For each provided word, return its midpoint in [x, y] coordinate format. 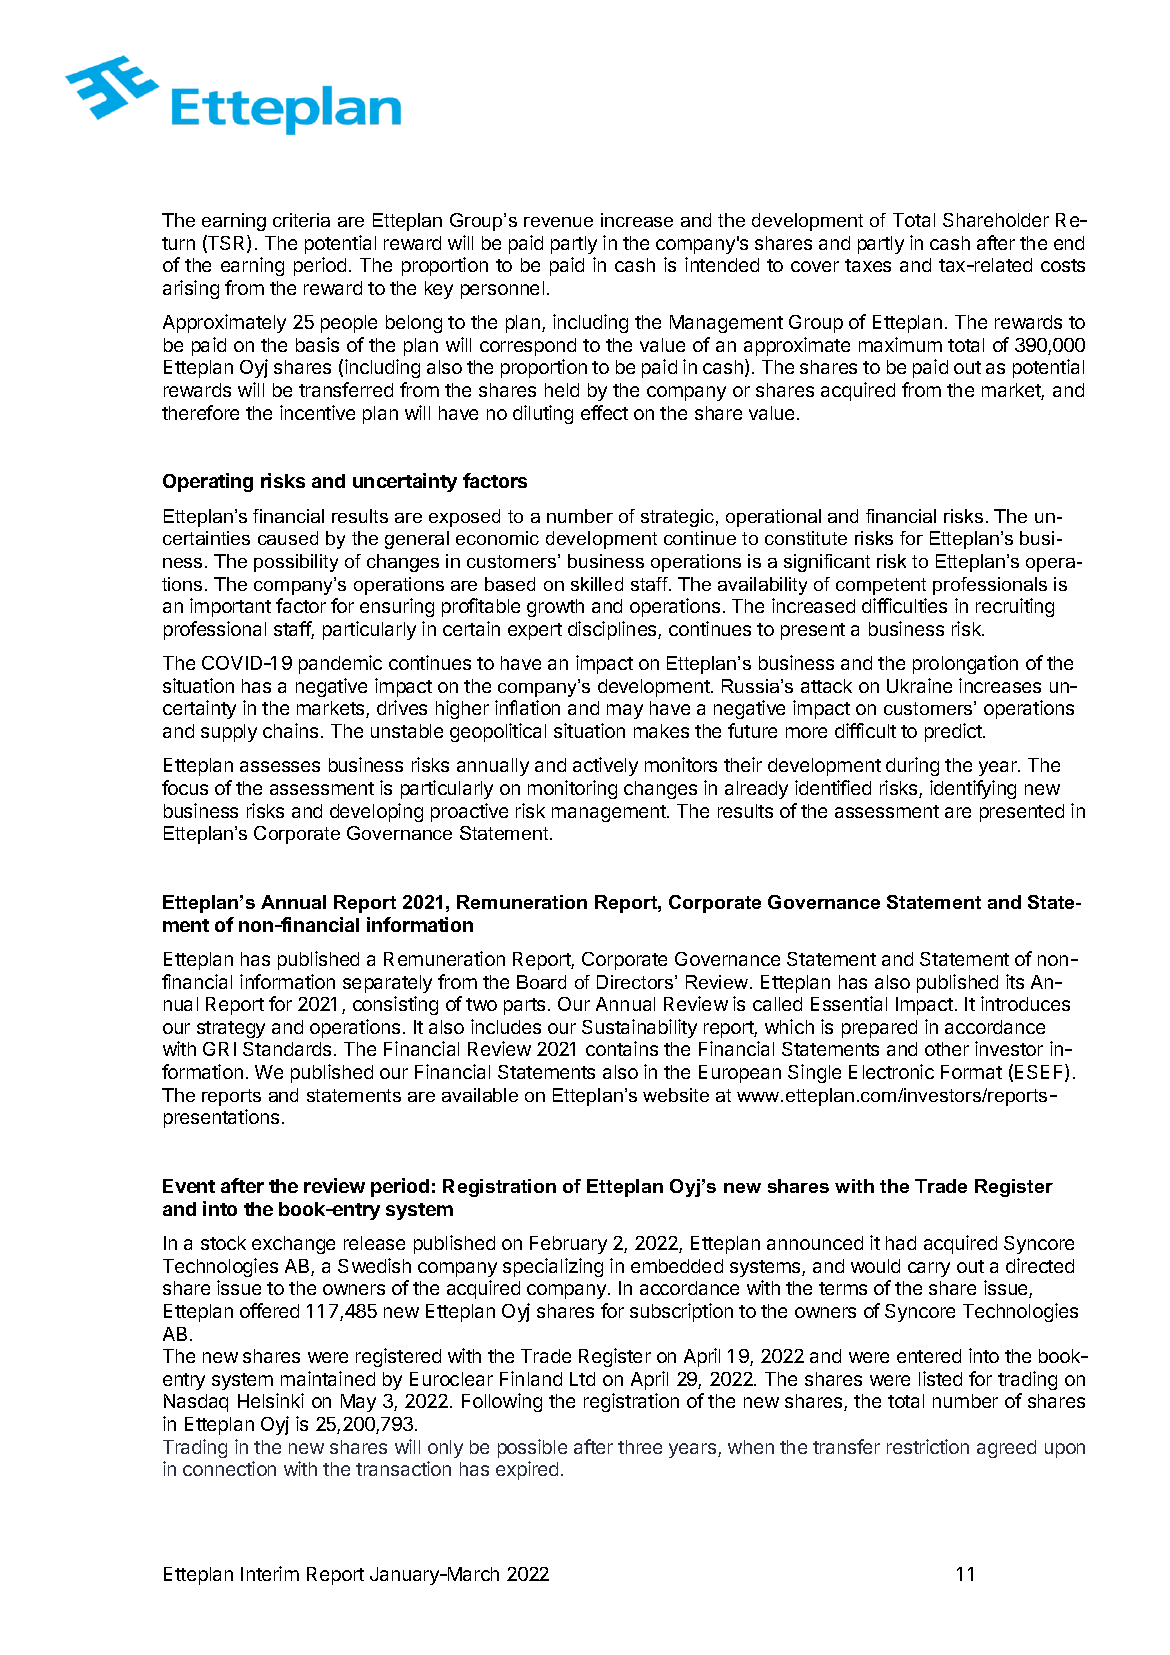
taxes [868, 265]
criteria [301, 220]
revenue [558, 222]
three [640, 1447]
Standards [287, 1049]
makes [661, 731]
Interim [270, 1573]
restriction [928, 1446]
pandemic [340, 664]
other [947, 1049]
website [676, 1095]
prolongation [965, 664]
